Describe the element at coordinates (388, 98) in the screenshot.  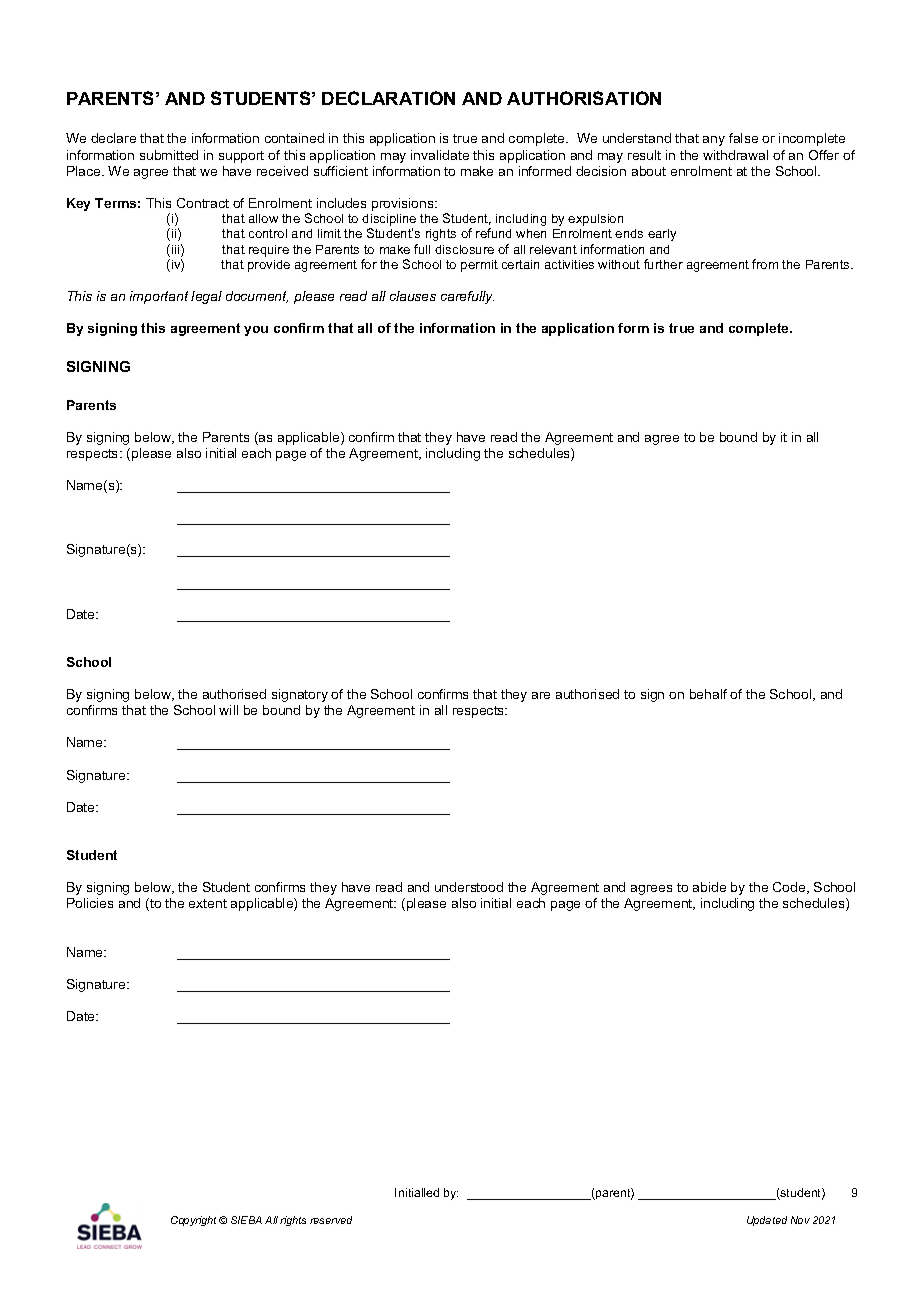
I see `DECLARATION` at that location.
